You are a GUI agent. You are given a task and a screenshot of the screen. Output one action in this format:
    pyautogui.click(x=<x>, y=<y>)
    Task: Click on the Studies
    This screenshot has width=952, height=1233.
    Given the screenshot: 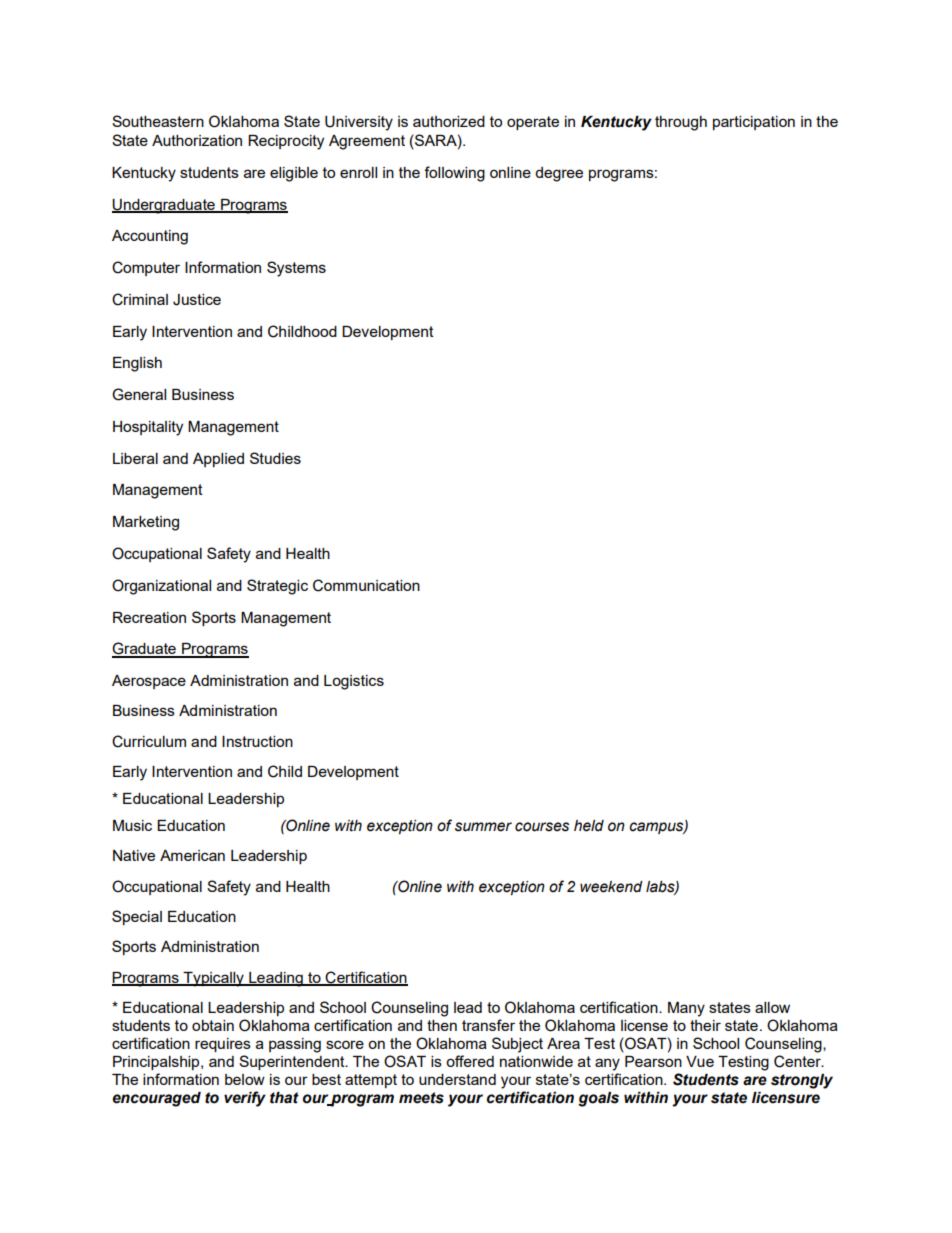 What is the action you would take?
    pyautogui.click(x=275, y=458)
